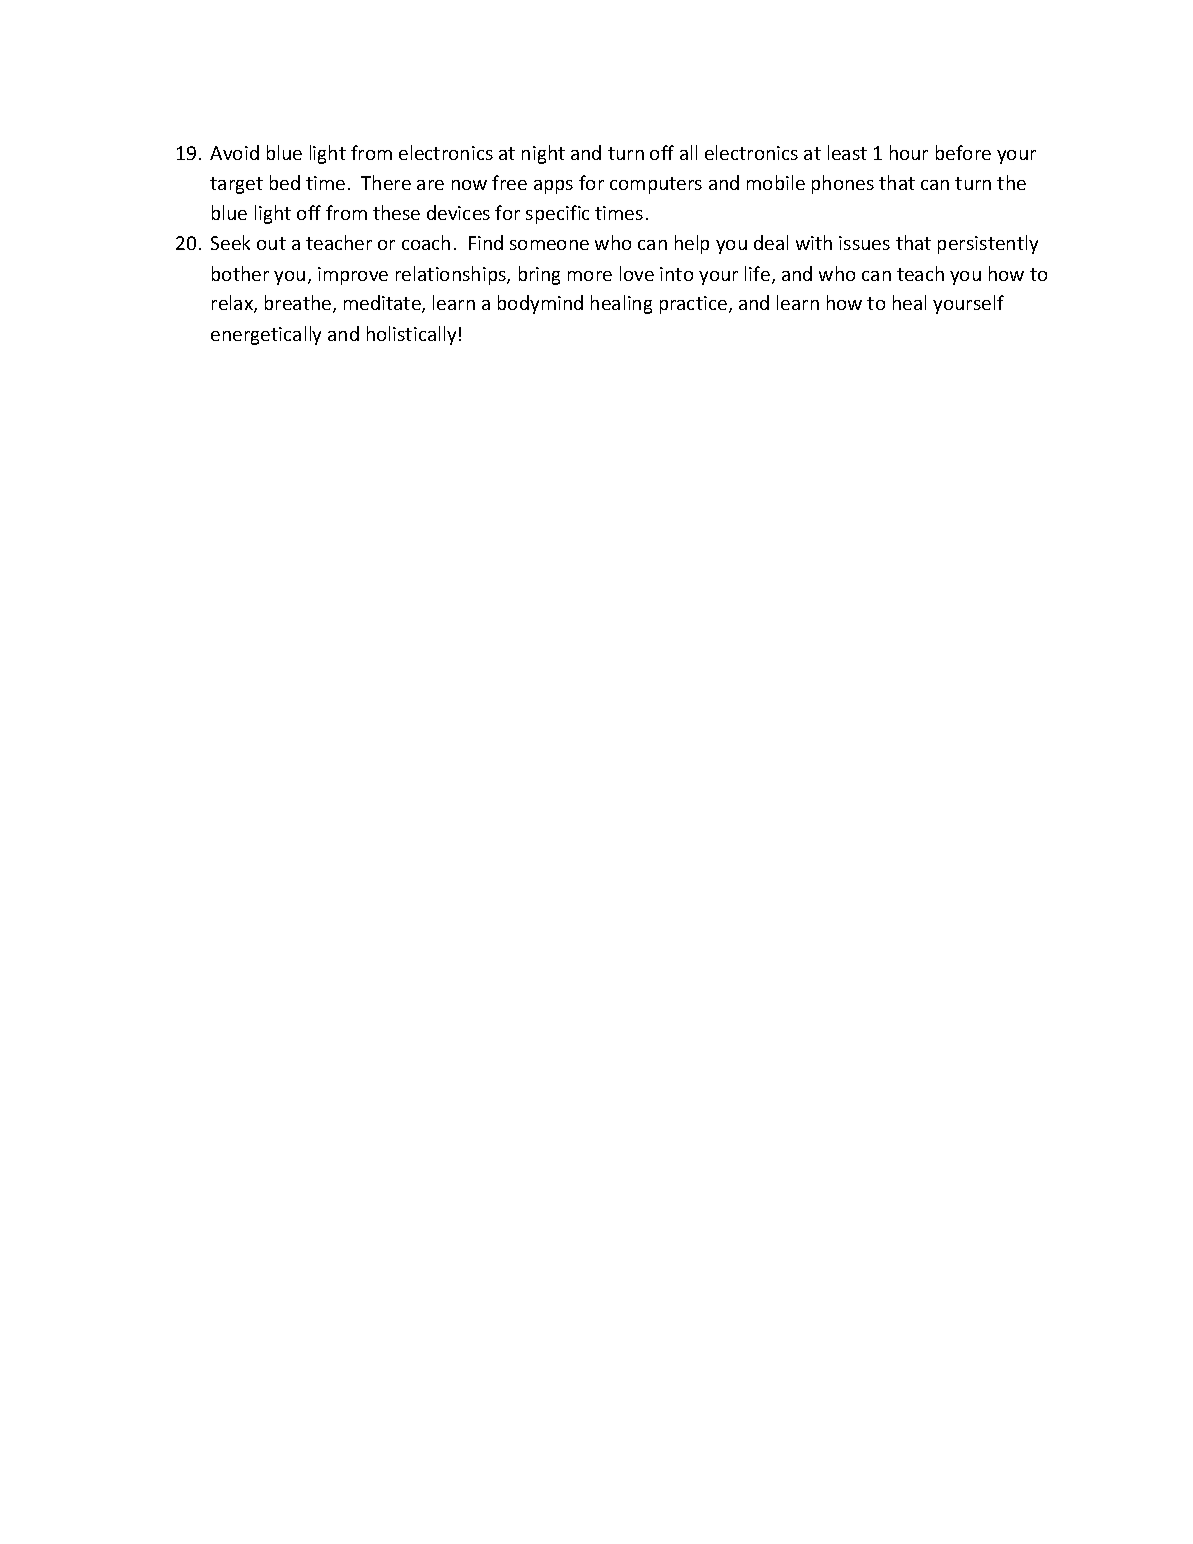 This document has height=1544, width=1193. Describe the element at coordinates (353, 276) in the document. I see `improve` at that location.
